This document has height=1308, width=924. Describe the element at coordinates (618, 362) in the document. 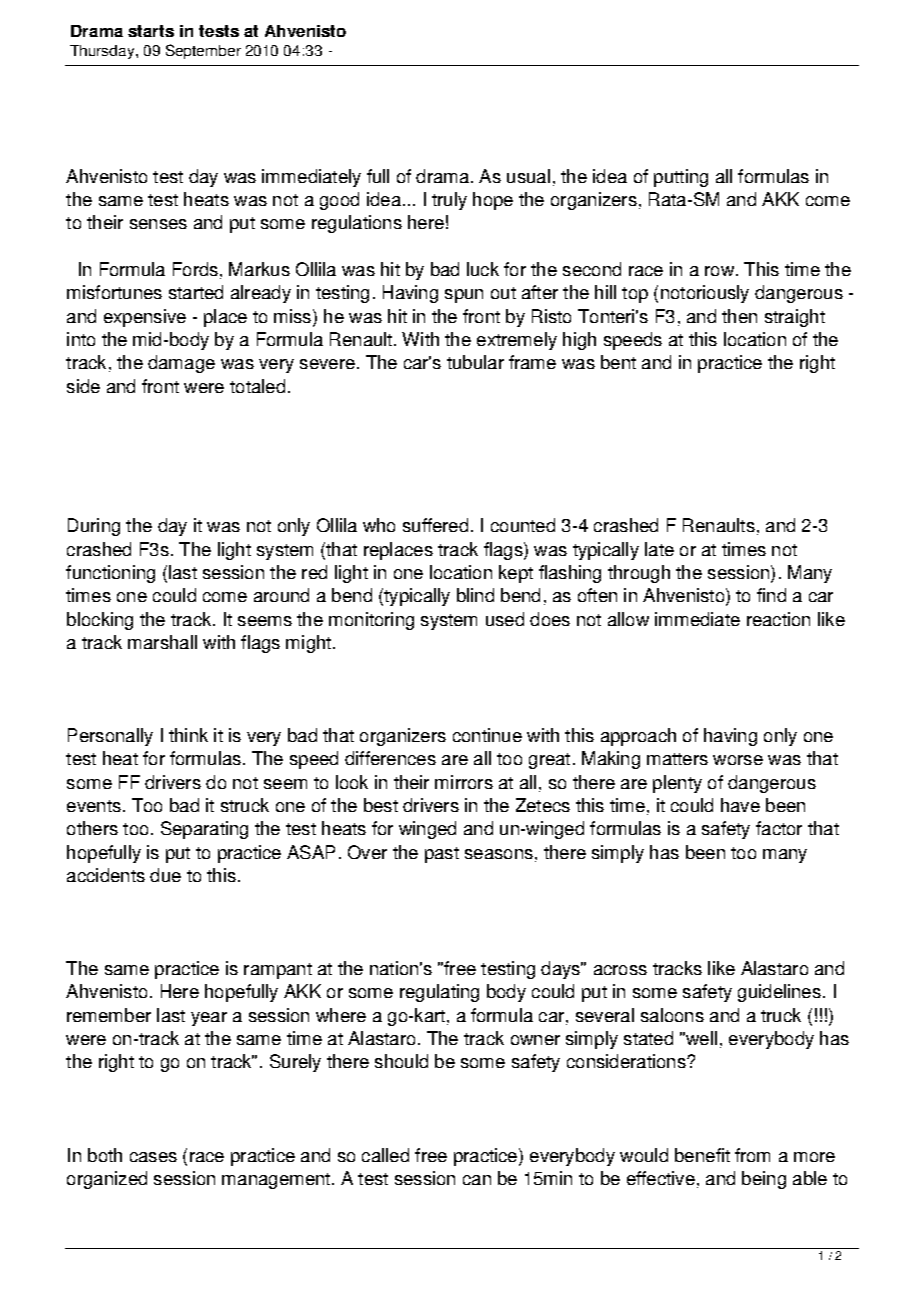

I see `bent` at that location.
